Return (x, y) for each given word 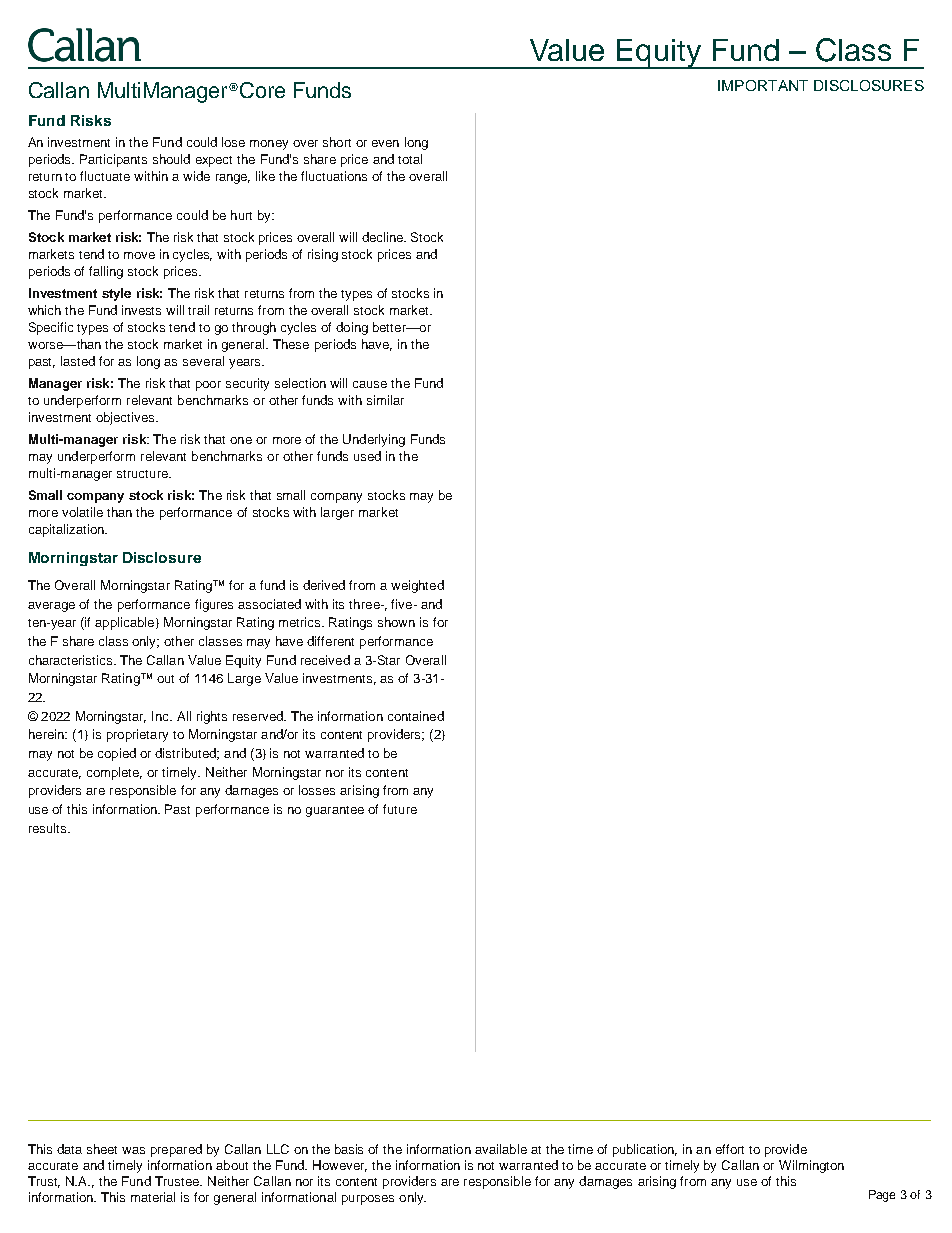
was (133, 1150)
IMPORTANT (763, 85)
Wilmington (811, 1166)
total (410, 159)
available (501, 1149)
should (171, 159)
